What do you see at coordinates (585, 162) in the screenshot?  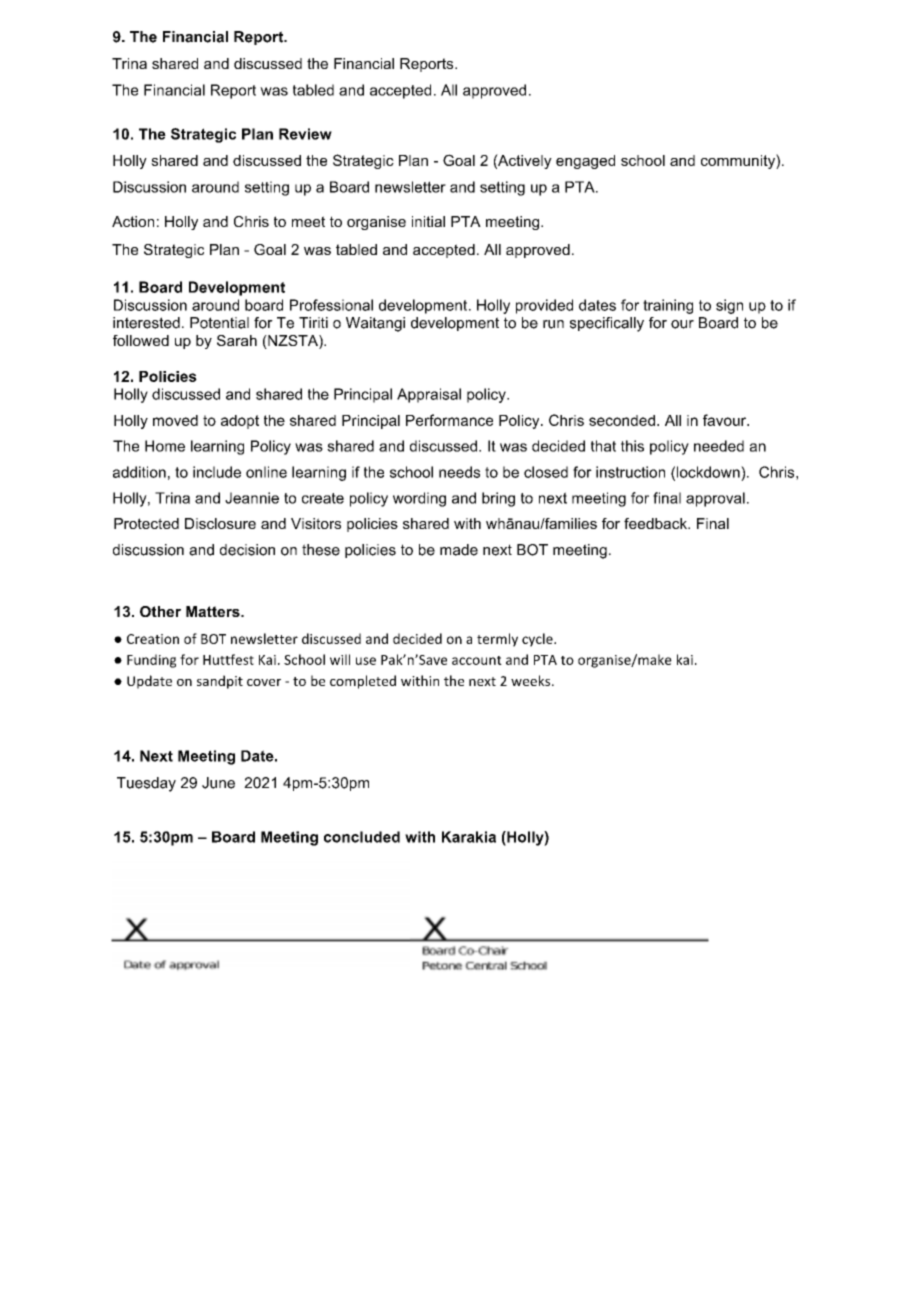 I see `engaged` at bounding box center [585, 162].
